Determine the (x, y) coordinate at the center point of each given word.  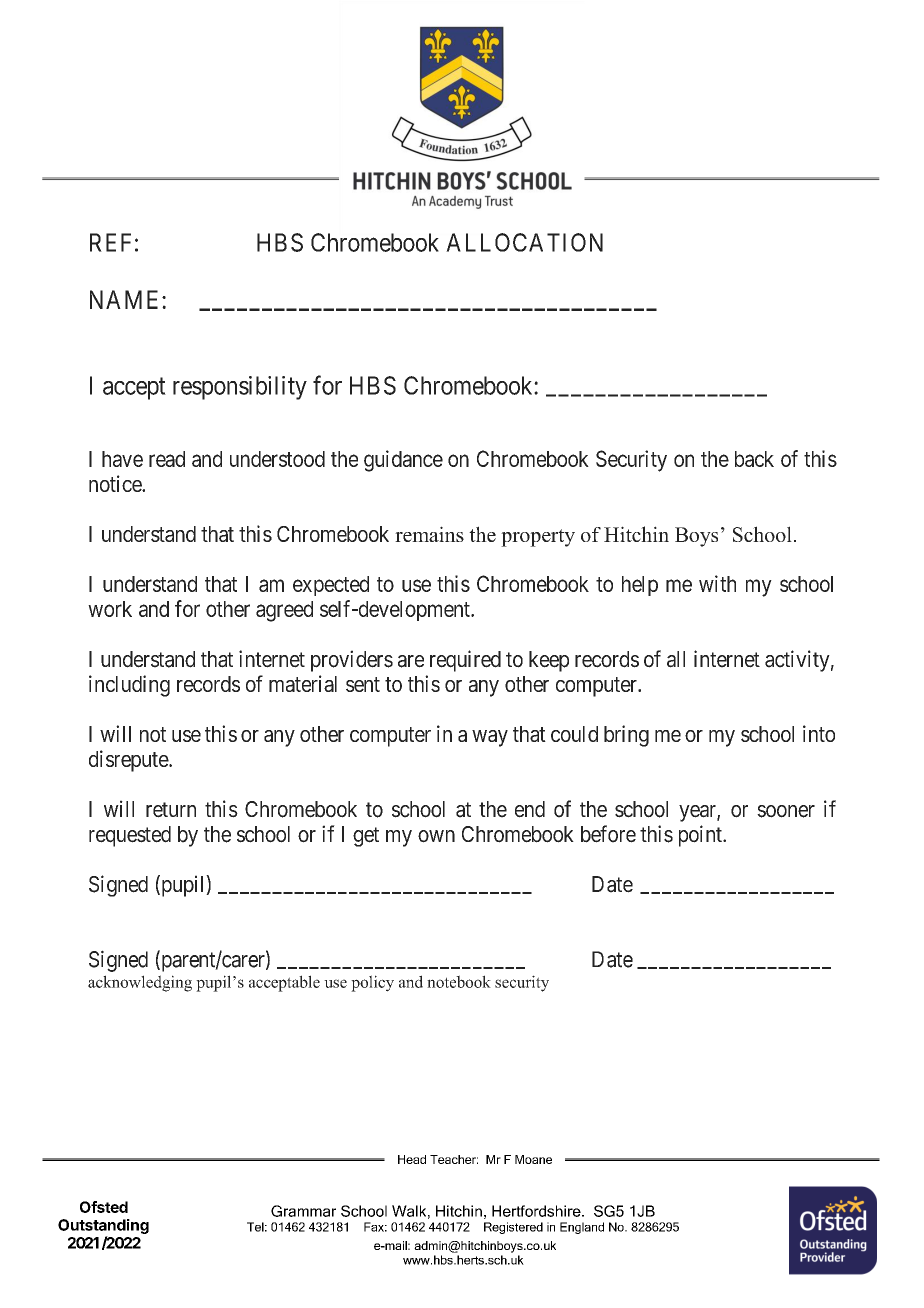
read (167, 459)
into (819, 733)
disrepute (129, 761)
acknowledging (140, 983)
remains (429, 534)
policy (372, 983)
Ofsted (104, 1207)
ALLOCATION (524, 242)
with (717, 583)
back (754, 459)
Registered (513, 1228)
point (701, 836)
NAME (126, 299)
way (490, 738)
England (582, 1228)
